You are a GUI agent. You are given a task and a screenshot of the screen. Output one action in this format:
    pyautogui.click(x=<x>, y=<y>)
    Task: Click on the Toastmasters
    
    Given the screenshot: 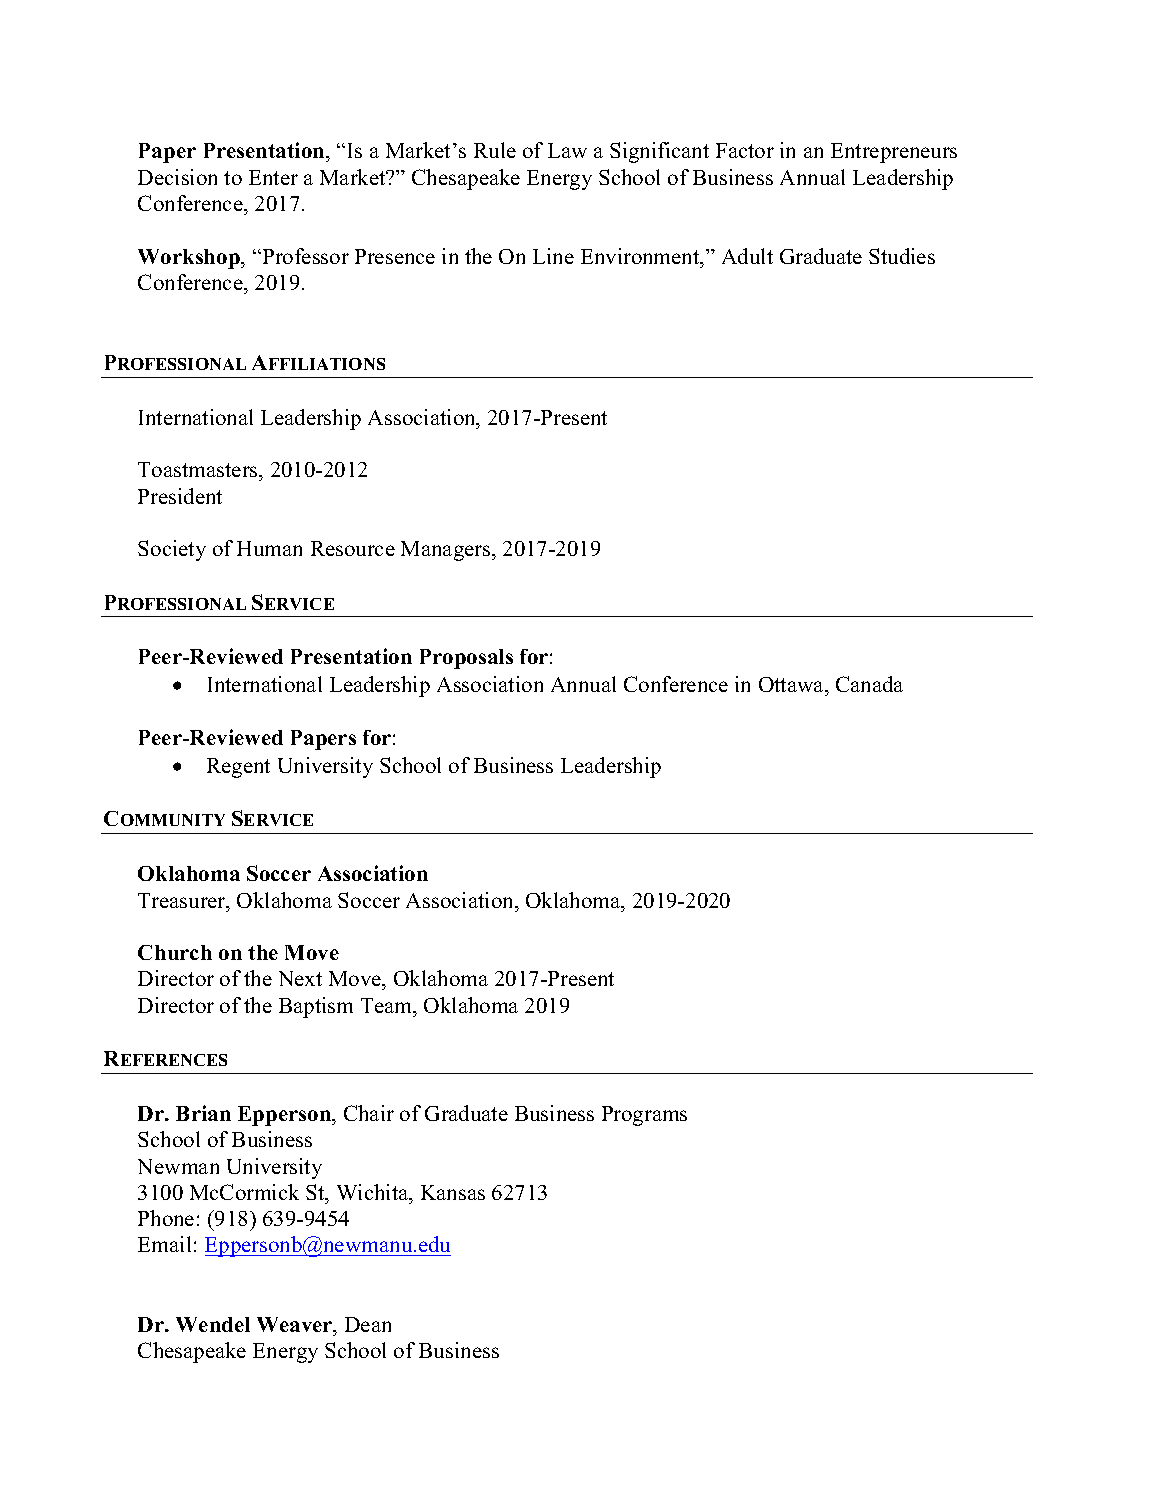 What is the action you would take?
    pyautogui.click(x=199, y=469)
